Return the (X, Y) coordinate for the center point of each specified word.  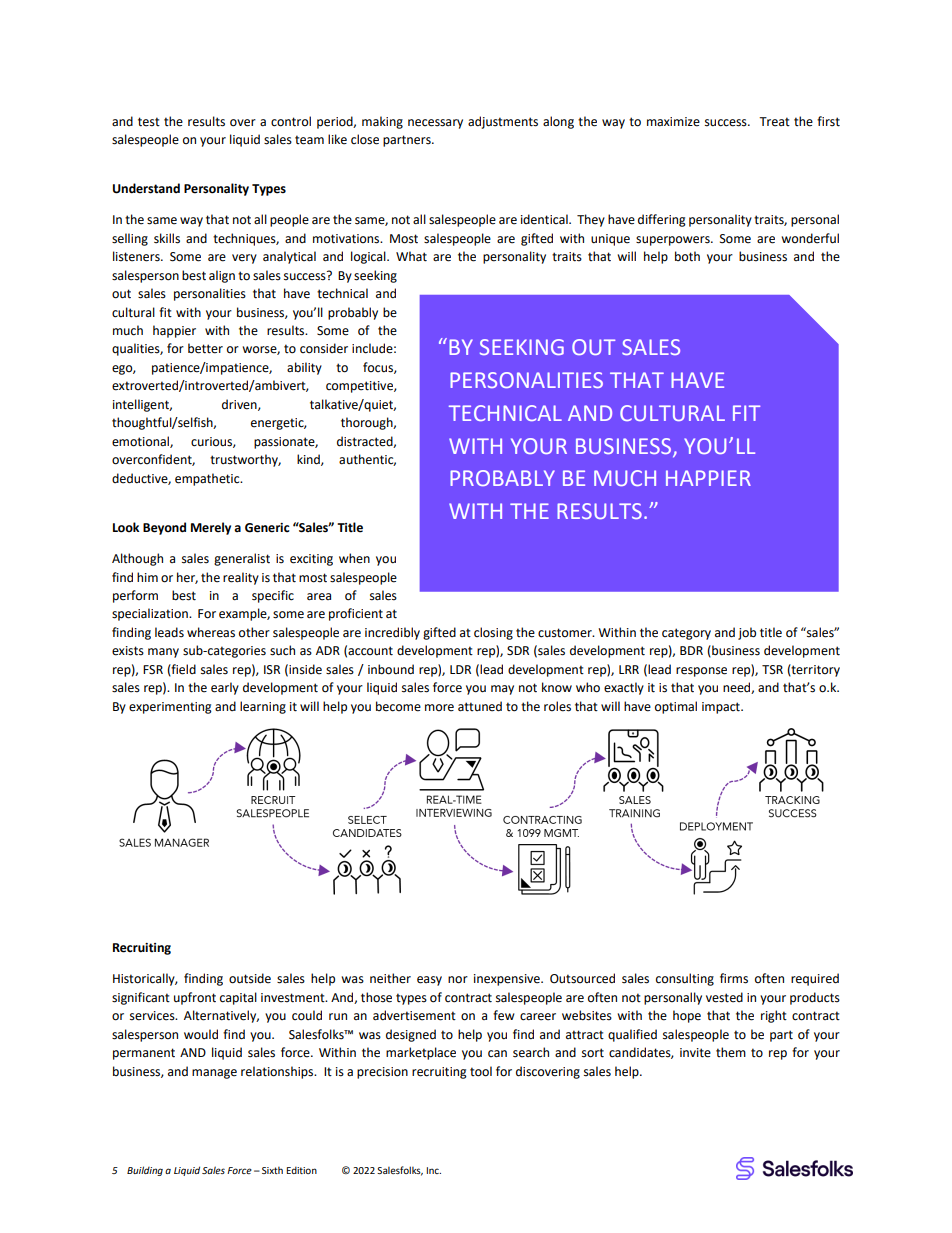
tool (481, 1071)
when (354, 558)
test (149, 122)
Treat (774, 122)
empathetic (208, 479)
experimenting (170, 708)
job (747, 633)
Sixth (272, 1170)
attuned (480, 706)
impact (722, 708)
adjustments (503, 122)
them (731, 1052)
